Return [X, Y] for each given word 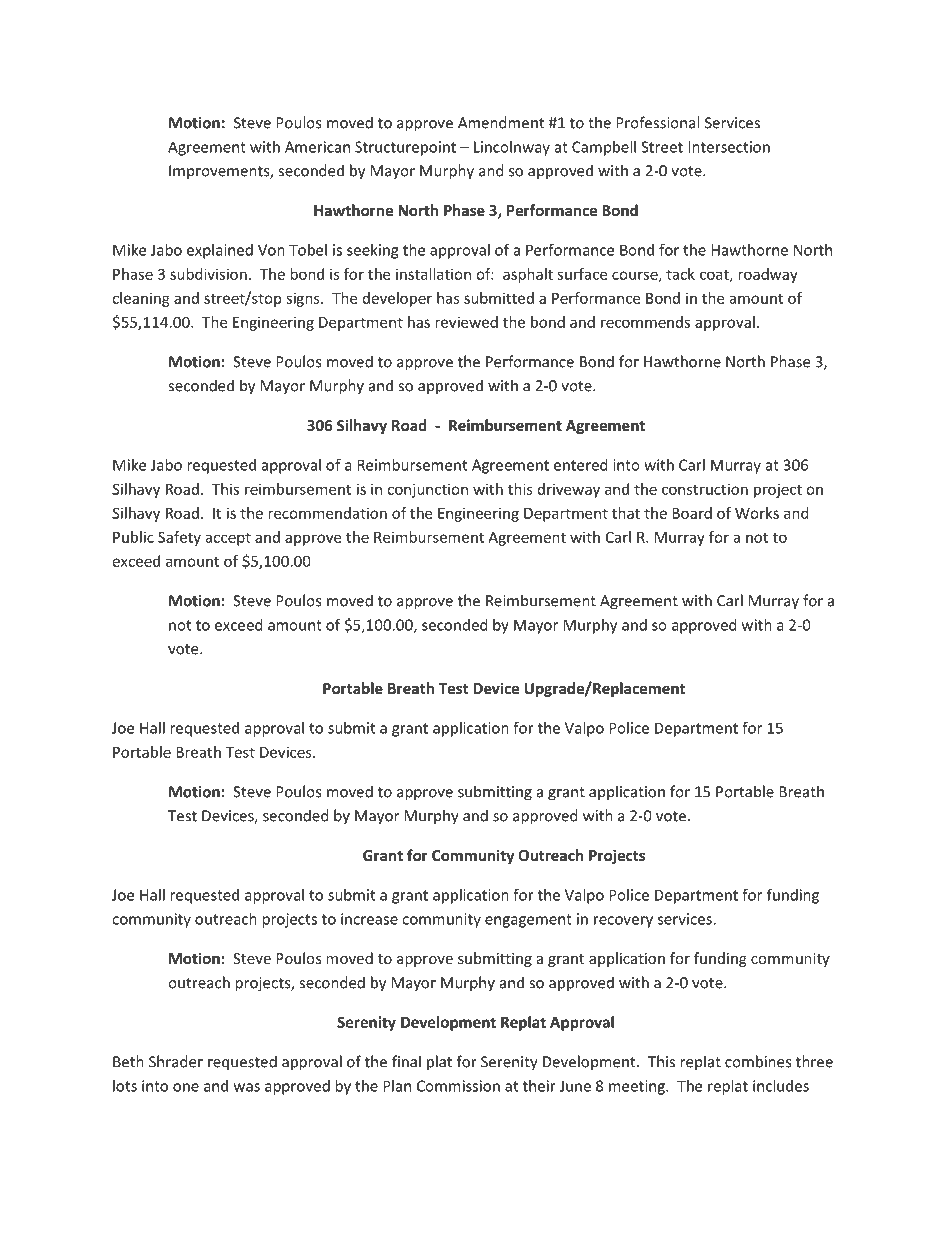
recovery [623, 922]
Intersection [729, 147]
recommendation [327, 513]
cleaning [141, 299]
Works [757, 513]
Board [692, 513]
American [317, 147]
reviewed [466, 322]
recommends [645, 322]
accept [228, 539]
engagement [528, 921]
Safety [179, 538]
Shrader [176, 1061]
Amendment [501, 122]
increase [369, 919]
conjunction [427, 490]
